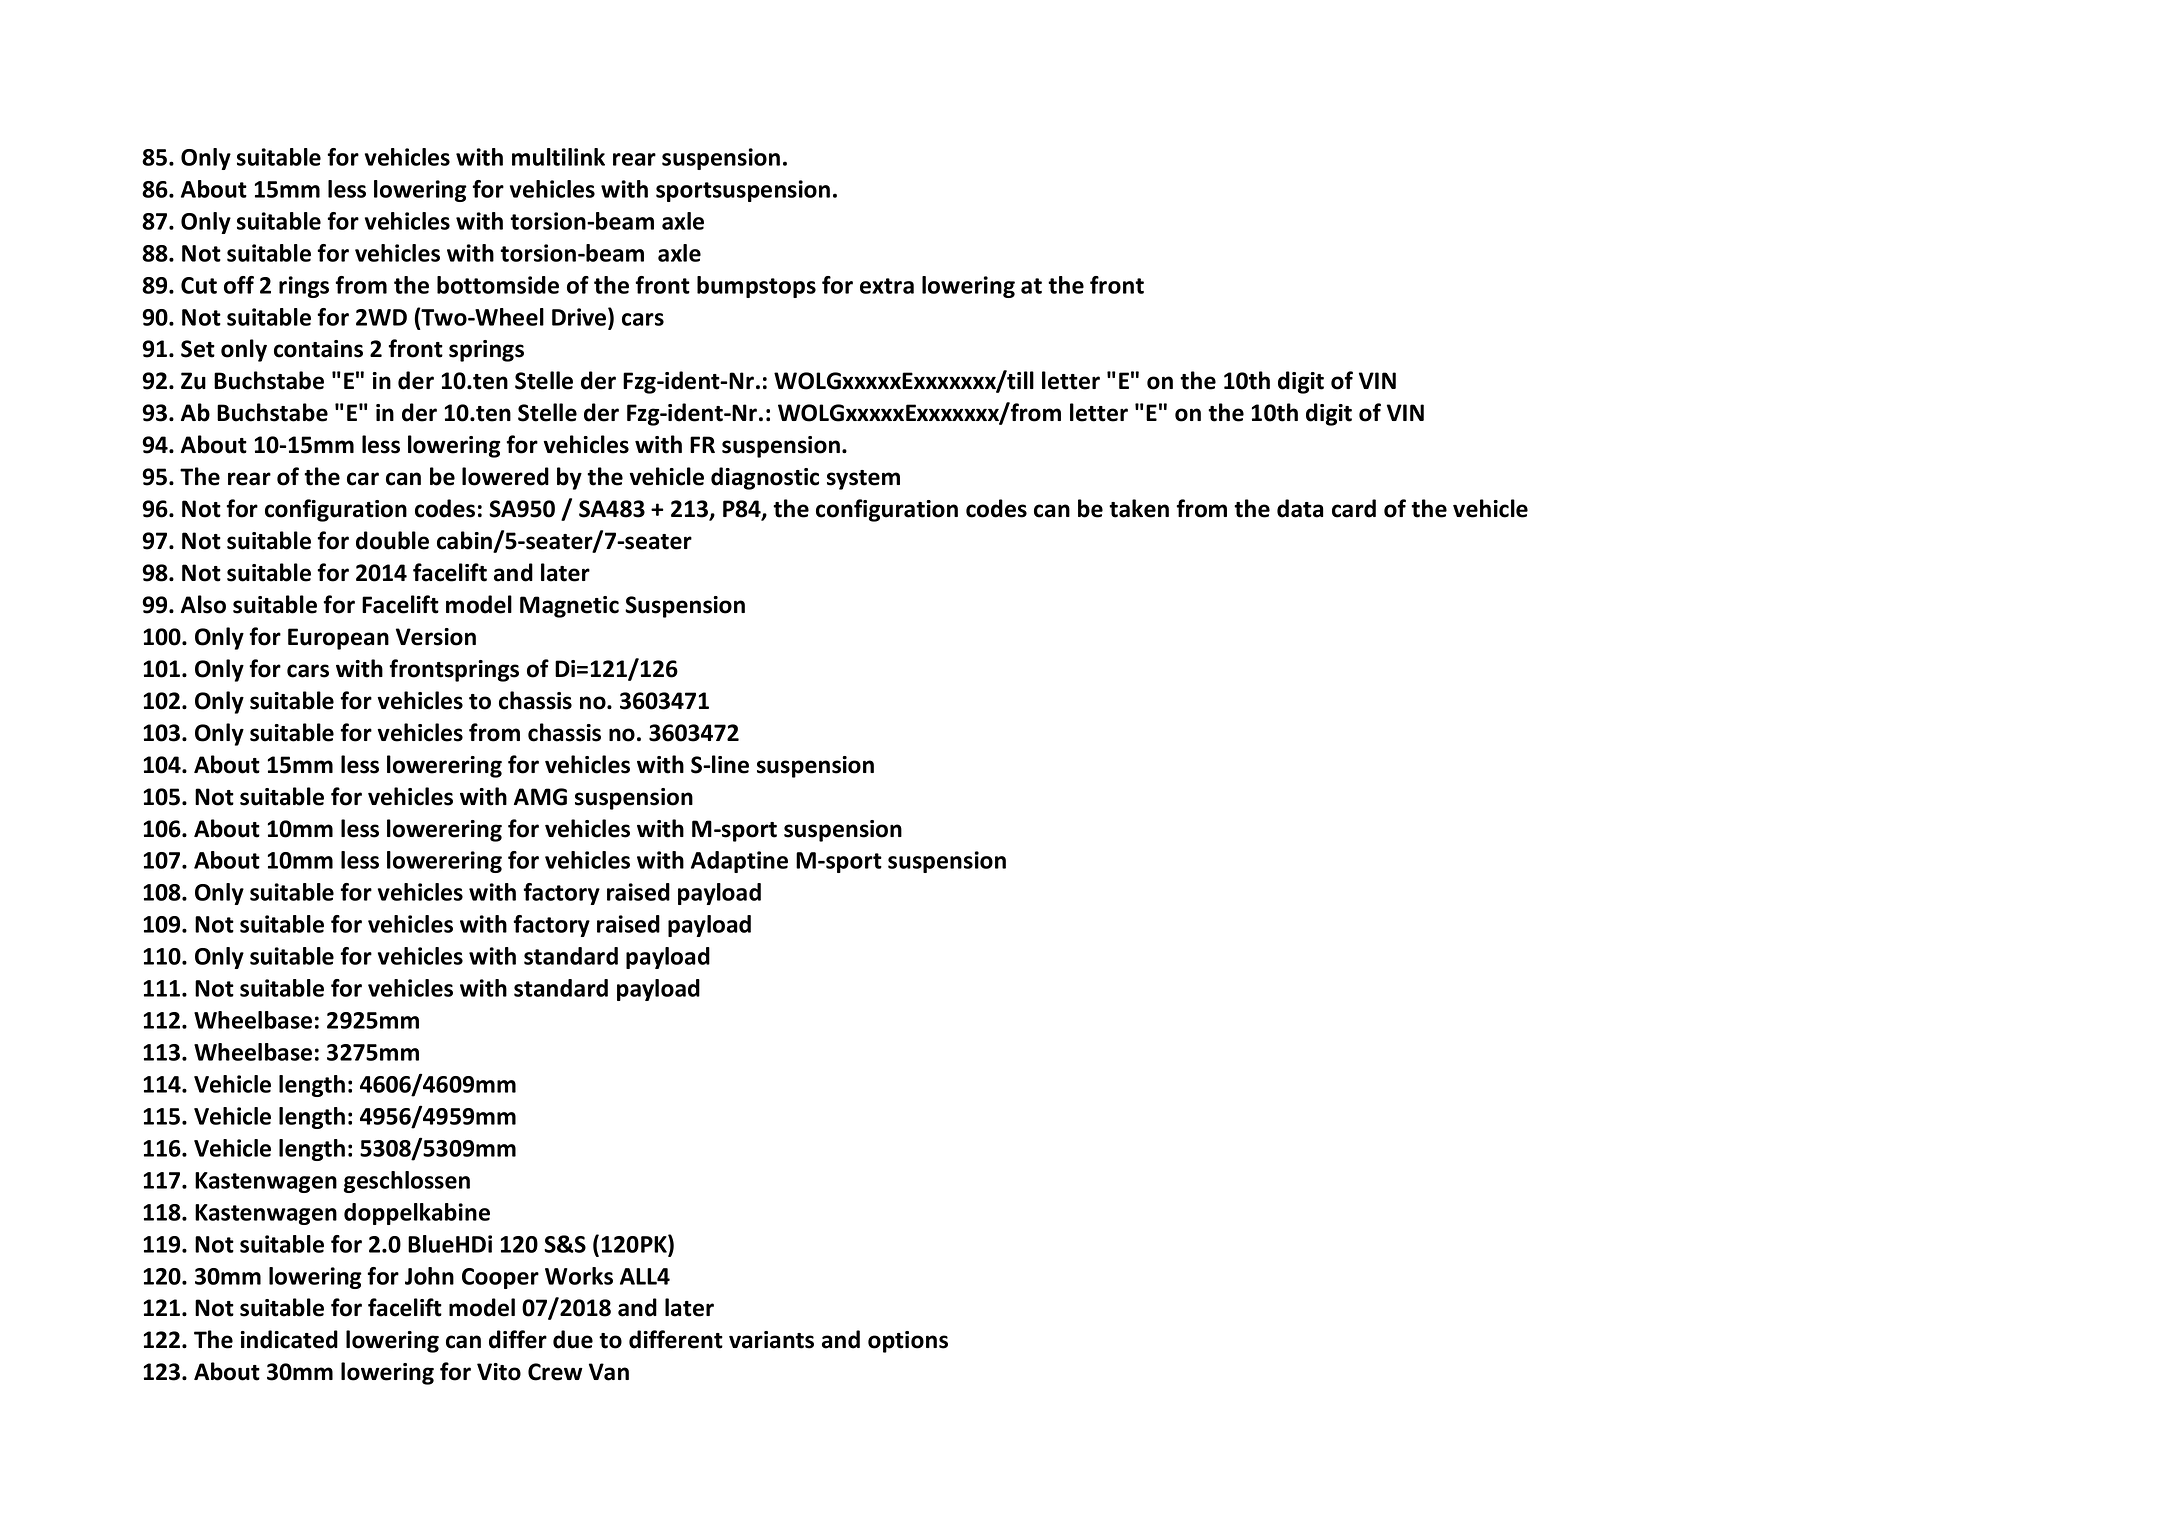  I want to click on taken, so click(1139, 508).
